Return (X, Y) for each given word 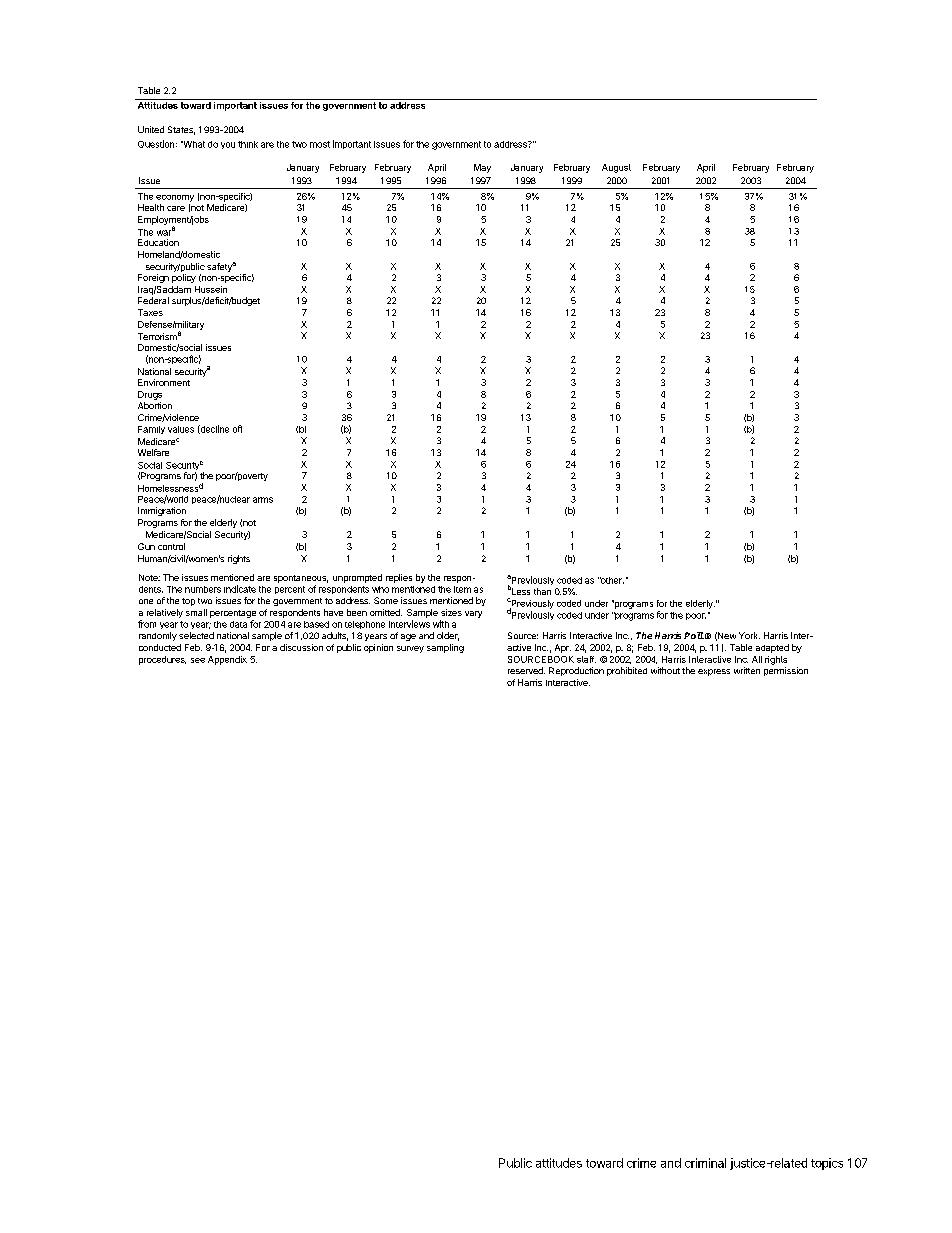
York (749, 635)
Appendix (227, 660)
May (482, 168)
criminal (705, 1163)
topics (827, 1164)
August (616, 168)
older (448, 636)
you (228, 145)
